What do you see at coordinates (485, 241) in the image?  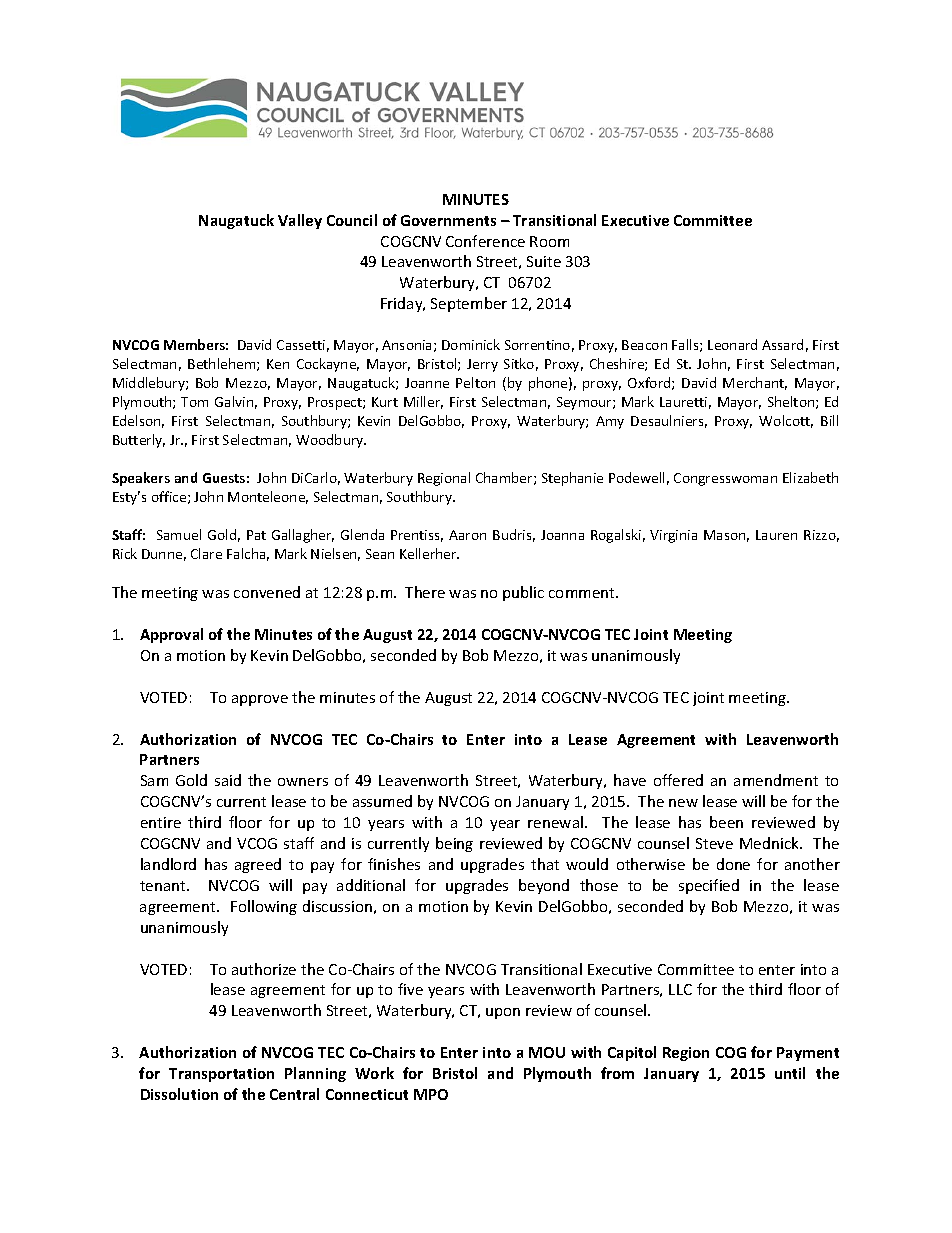 I see `Conference` at bounding box center [485, 241].
